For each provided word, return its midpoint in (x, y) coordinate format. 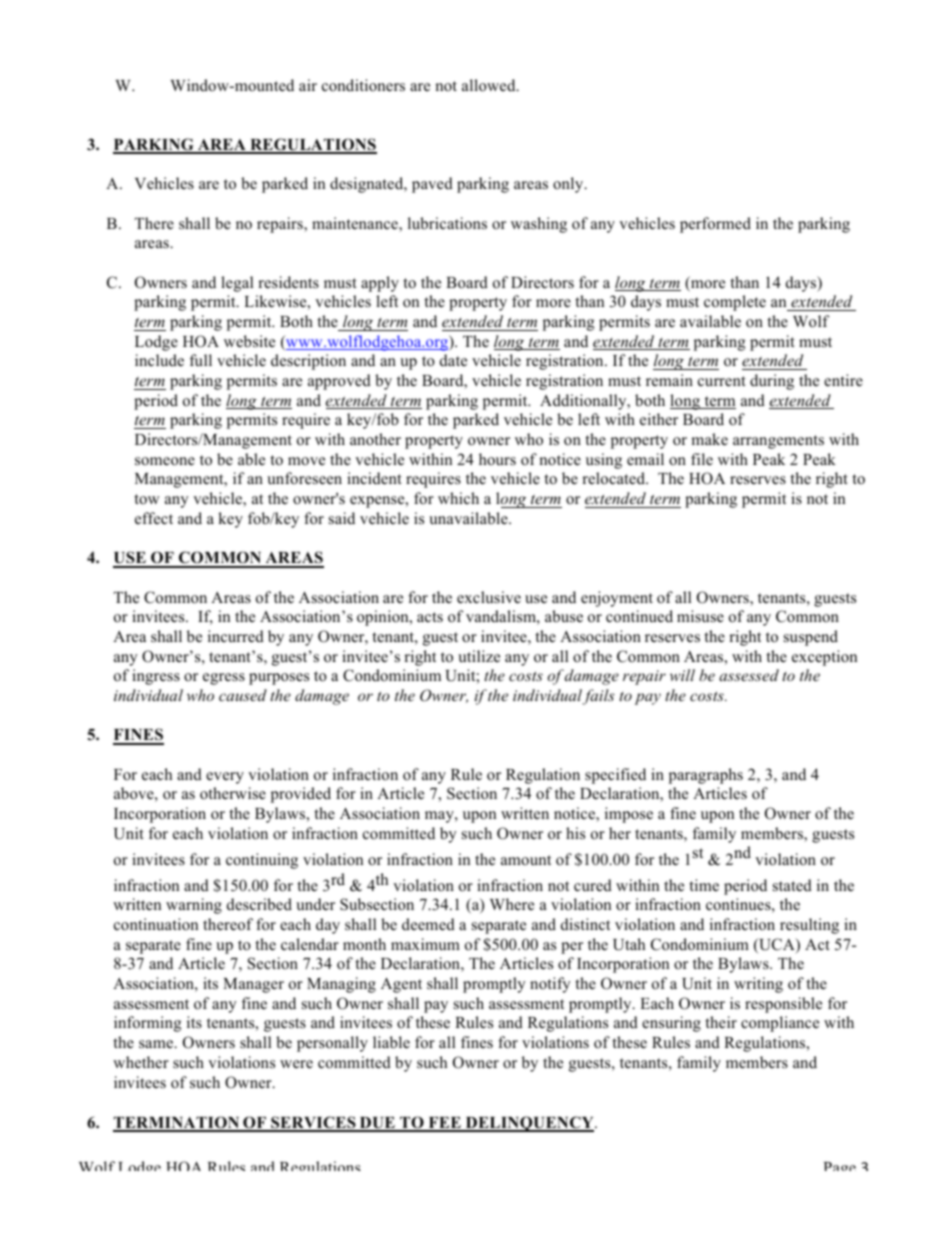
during (772, 382)
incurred (236, 636)
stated (792, 885)
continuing (262, 861)
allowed (490, 85)
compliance (780, 1024)
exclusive (489, 597)
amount (526, 860)
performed (715, 225)
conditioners (363, 85)
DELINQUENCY (529, 1124)
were (296, 1064)
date (453, 360)
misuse (700, 616)
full (201, 360)
